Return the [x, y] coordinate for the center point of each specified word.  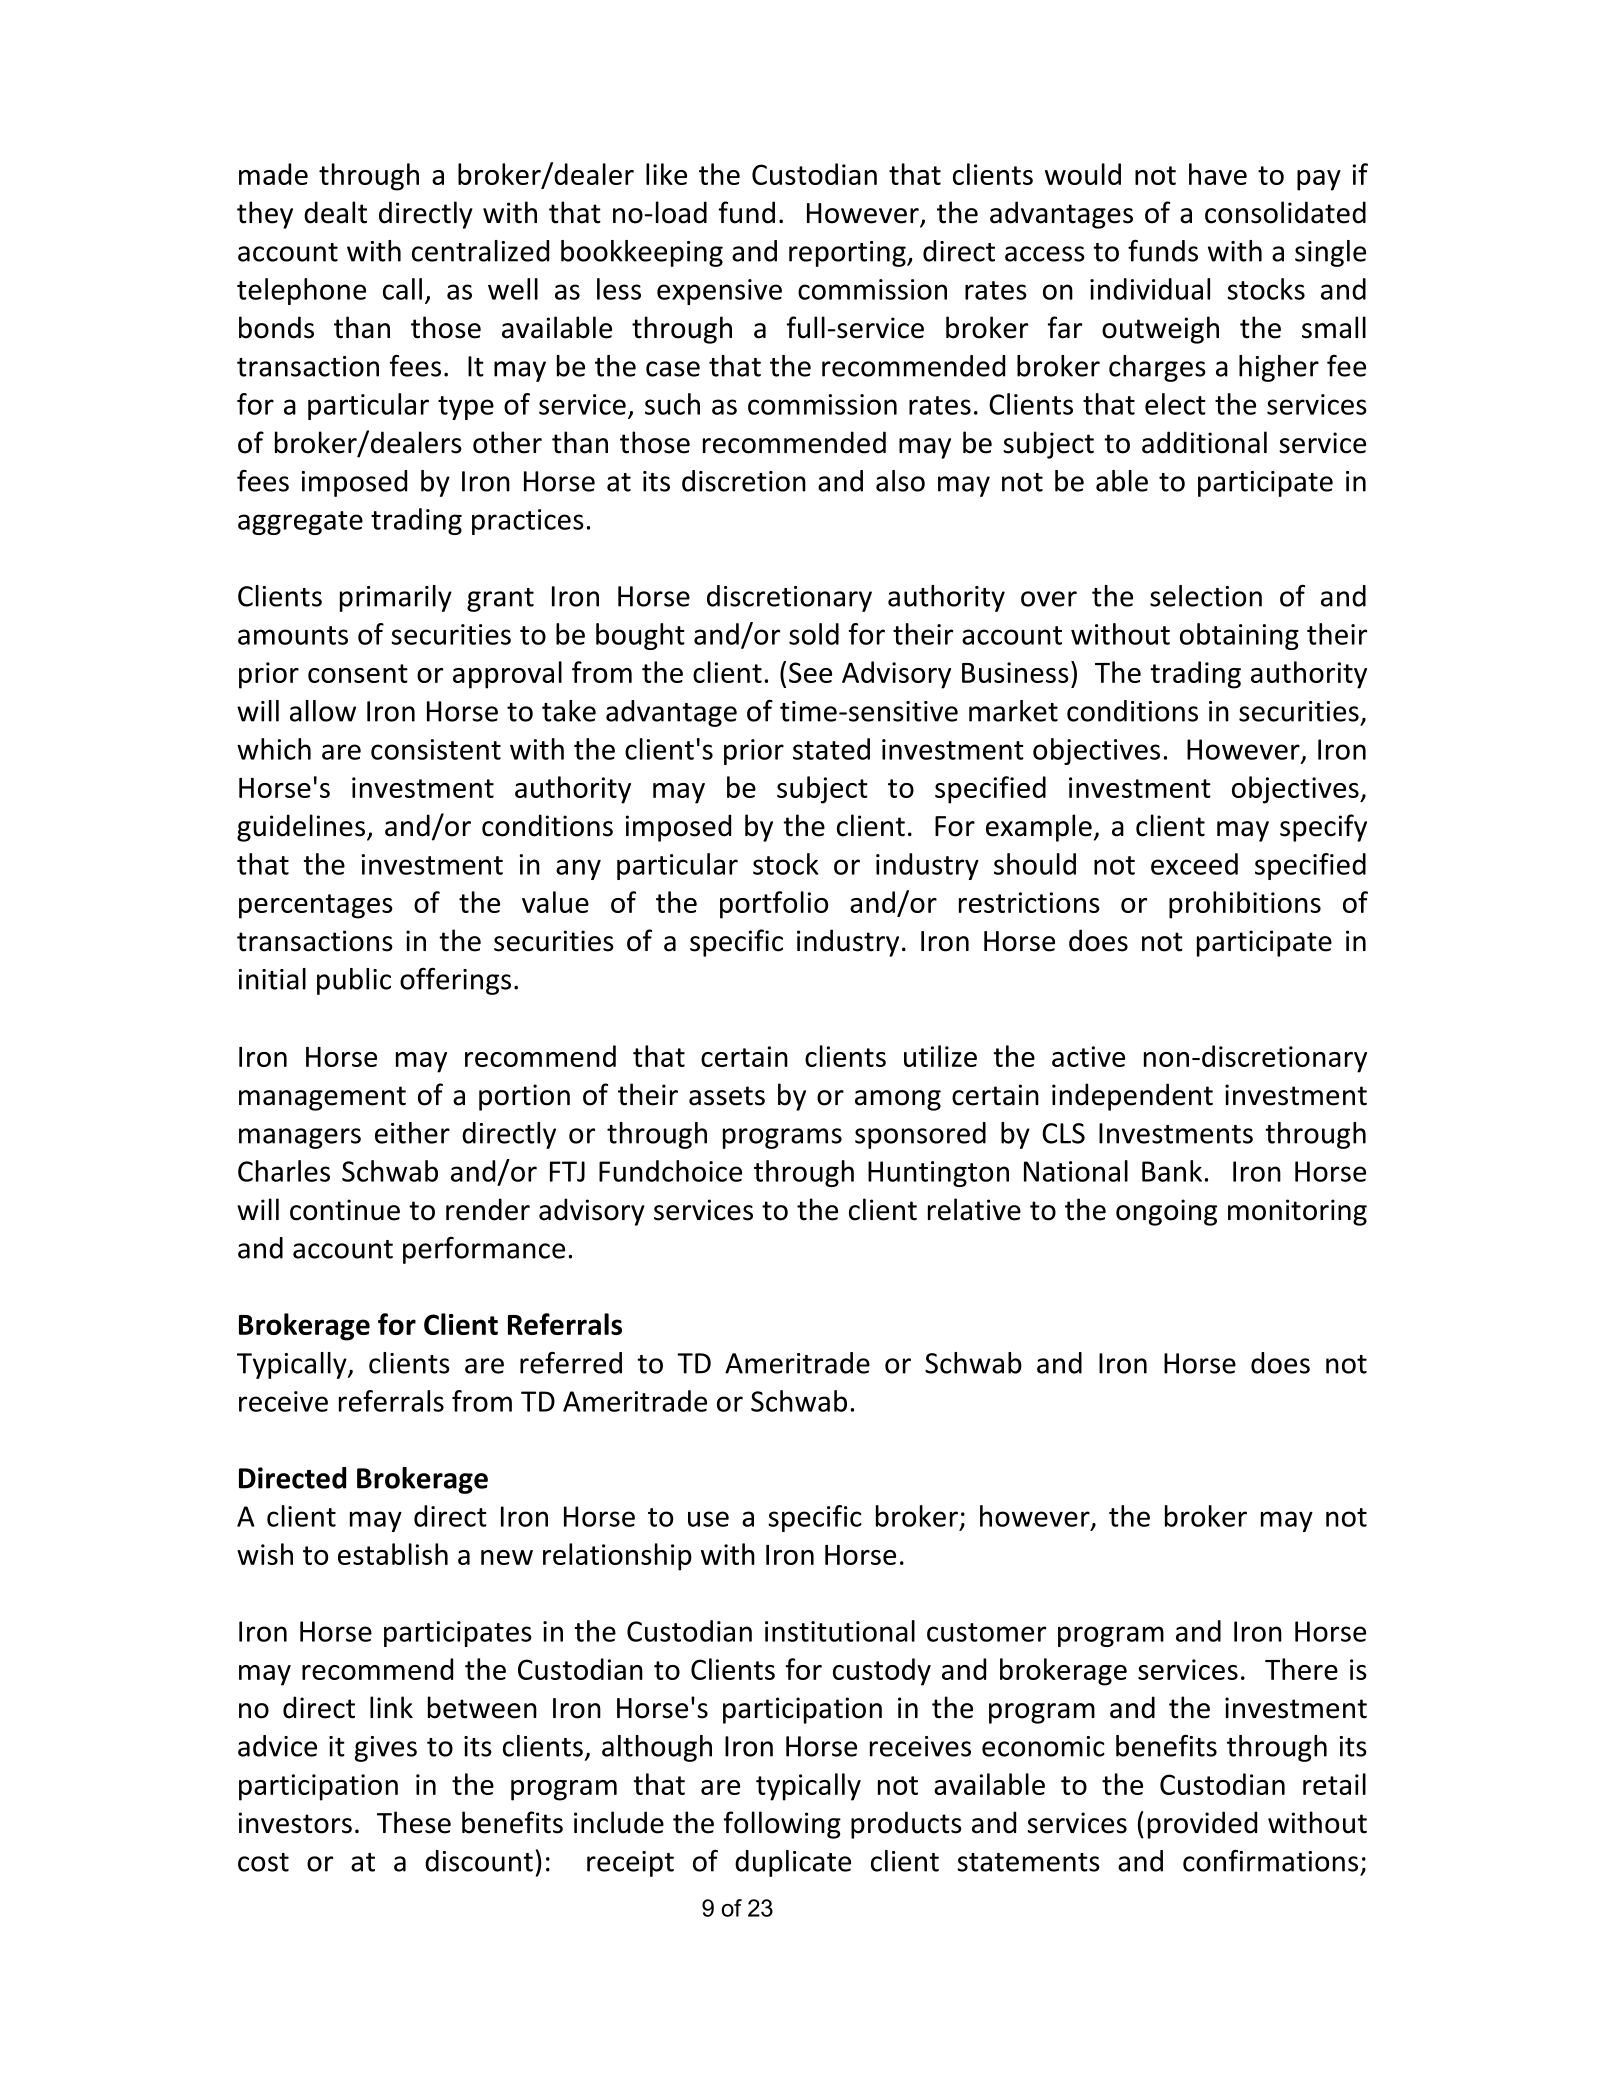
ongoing [1166, 1212]
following [782, 1825]
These [414, 1822]
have [1218, 174]
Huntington [938, 1174]
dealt [335, 212]
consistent [436, 749]
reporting [848, 254]
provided [1202, 1825]
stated [831, 749]
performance [484, 1250]
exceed [1194, 864]
